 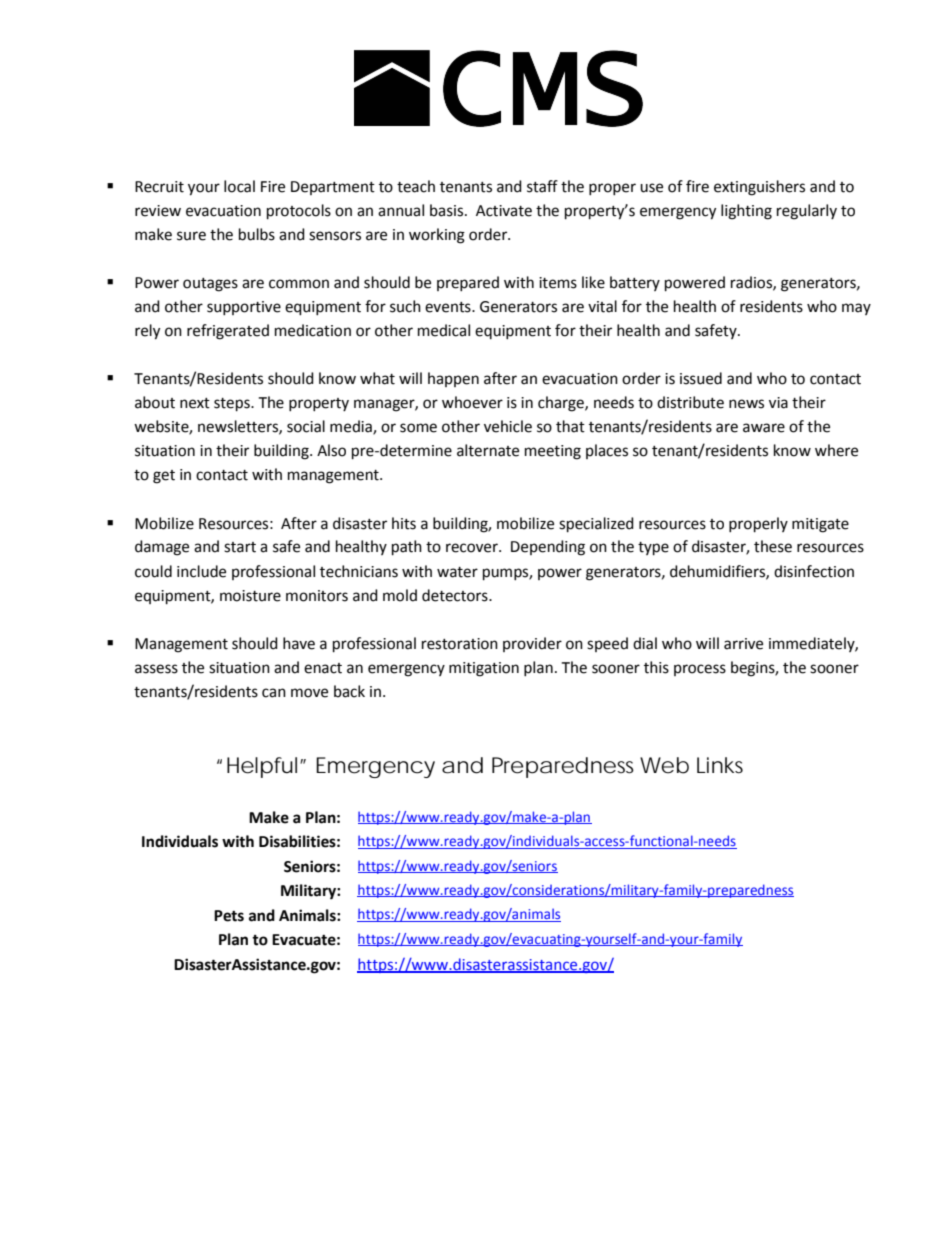 I want to click on steps, so click(x=233, y=405).
